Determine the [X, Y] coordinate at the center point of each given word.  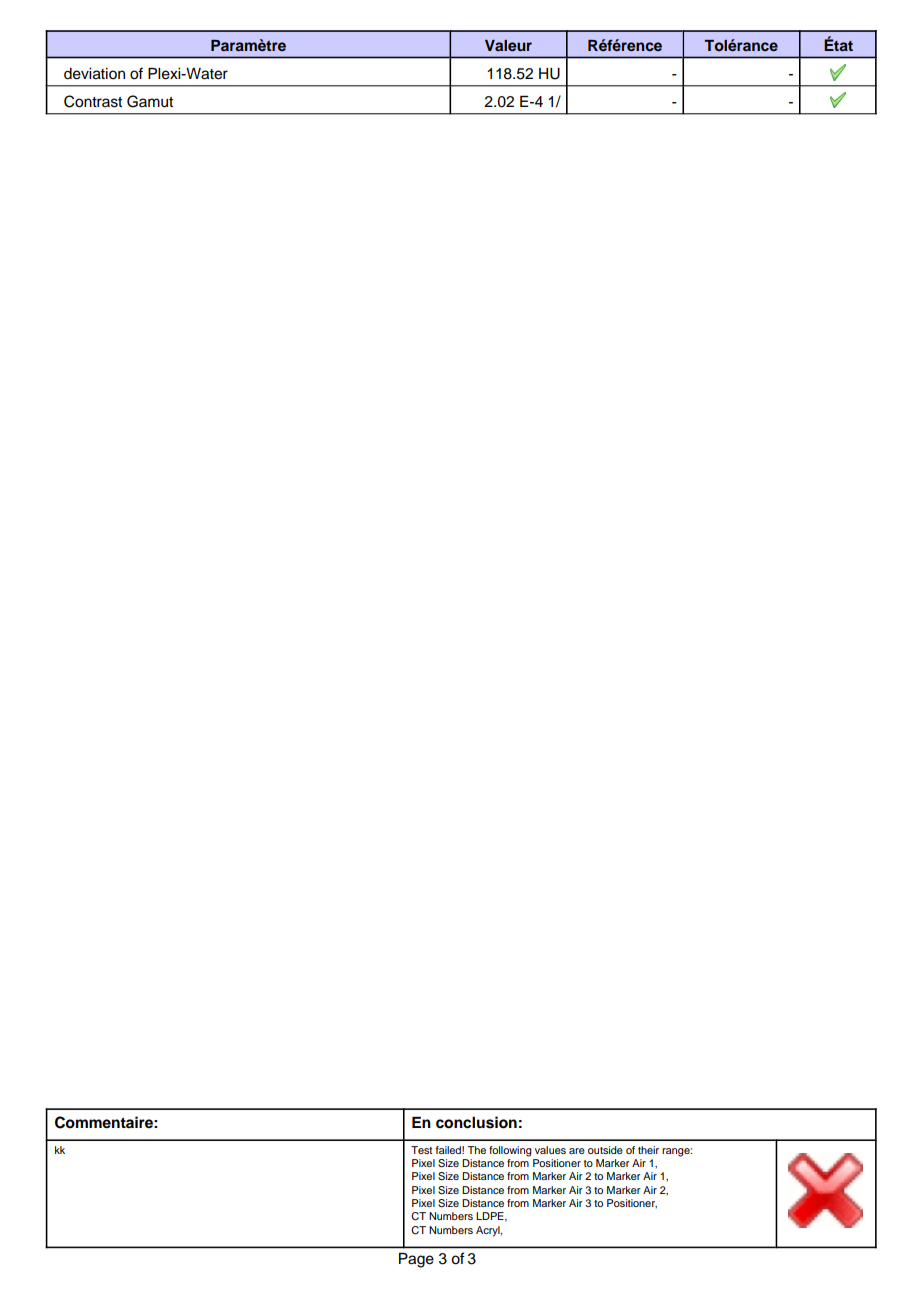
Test [421, 1150]
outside [605, 1150]
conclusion [476, 1122]
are [577, 1151]
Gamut [150, 101]
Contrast [93, 101]
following [510, 1151]
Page [416, 1260]
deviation [94, 74]
